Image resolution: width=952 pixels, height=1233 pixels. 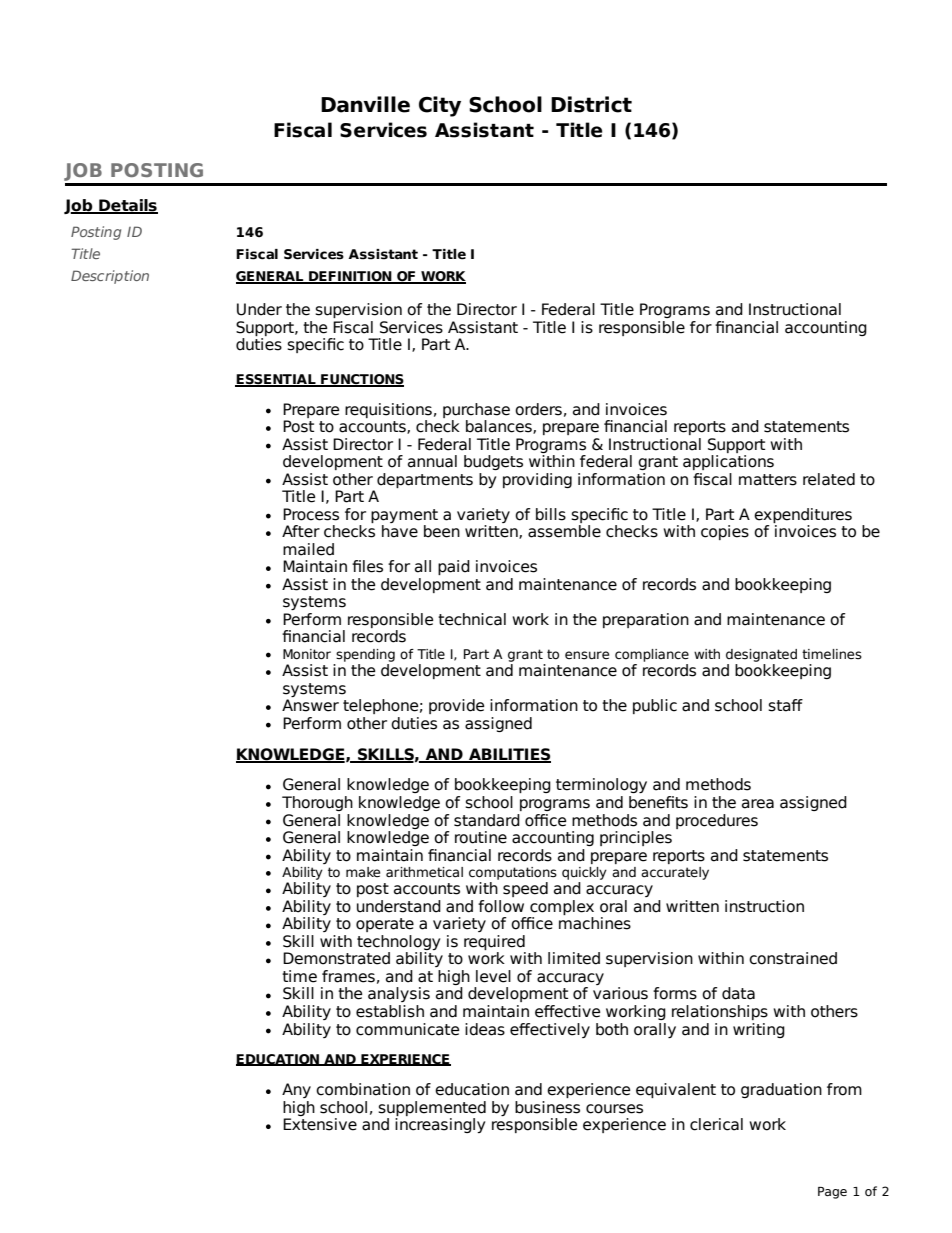 What do you see at coordinates (768, 480) in the screenshot?
I see `matters` at bounding box center [768, 480].
